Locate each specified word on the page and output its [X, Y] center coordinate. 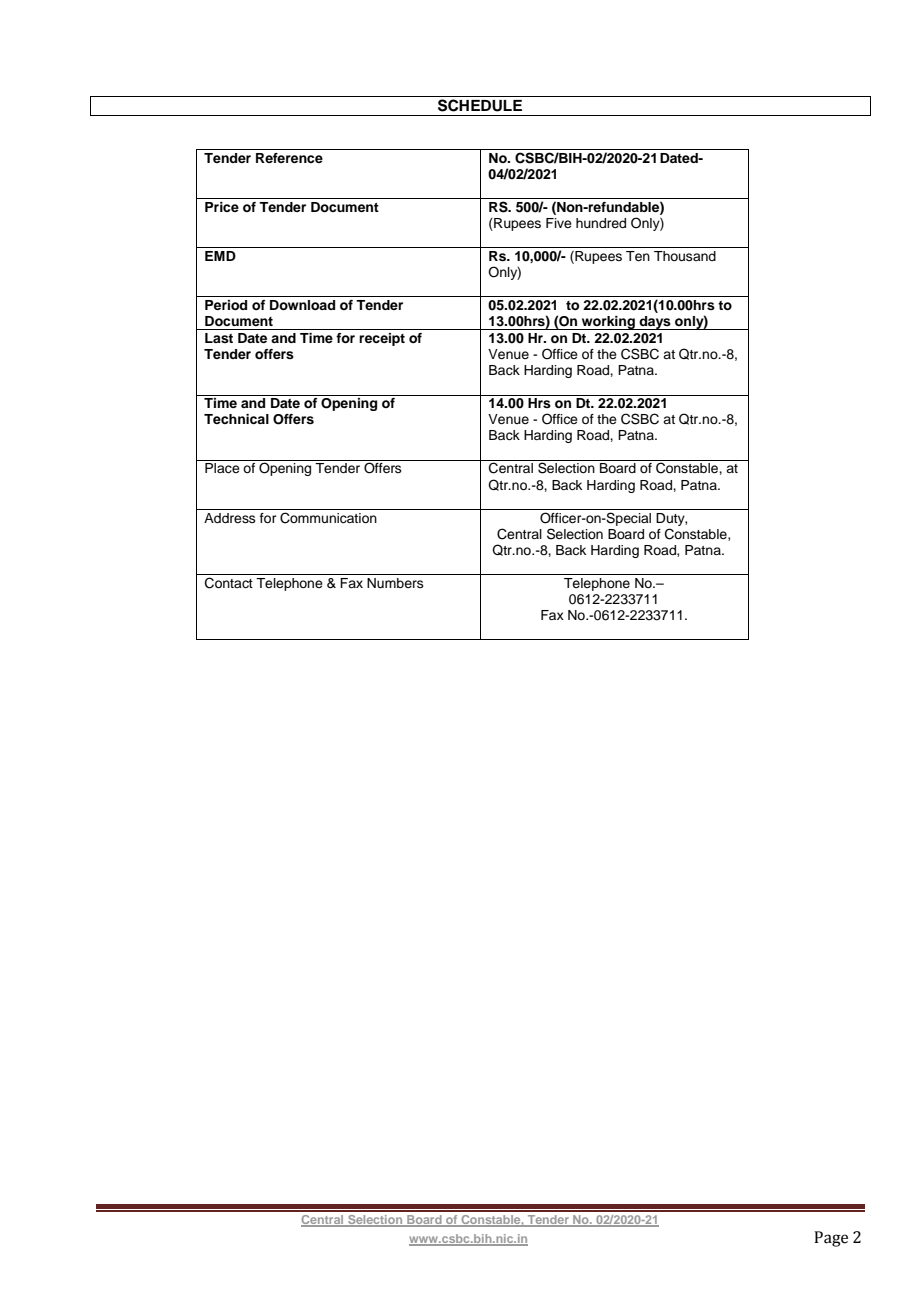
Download [302, 305]
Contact [229, 583]
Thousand [685, 256]
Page [831, 1239]
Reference [289, 158]
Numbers [395, 583]
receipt [382, 339]
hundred [601, 223]
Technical [236, 419]
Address [230, 518]
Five [559, 223]
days [655, 323]
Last [219, 338]
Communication [328, 518]
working [608, 323]
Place [222, 468]
